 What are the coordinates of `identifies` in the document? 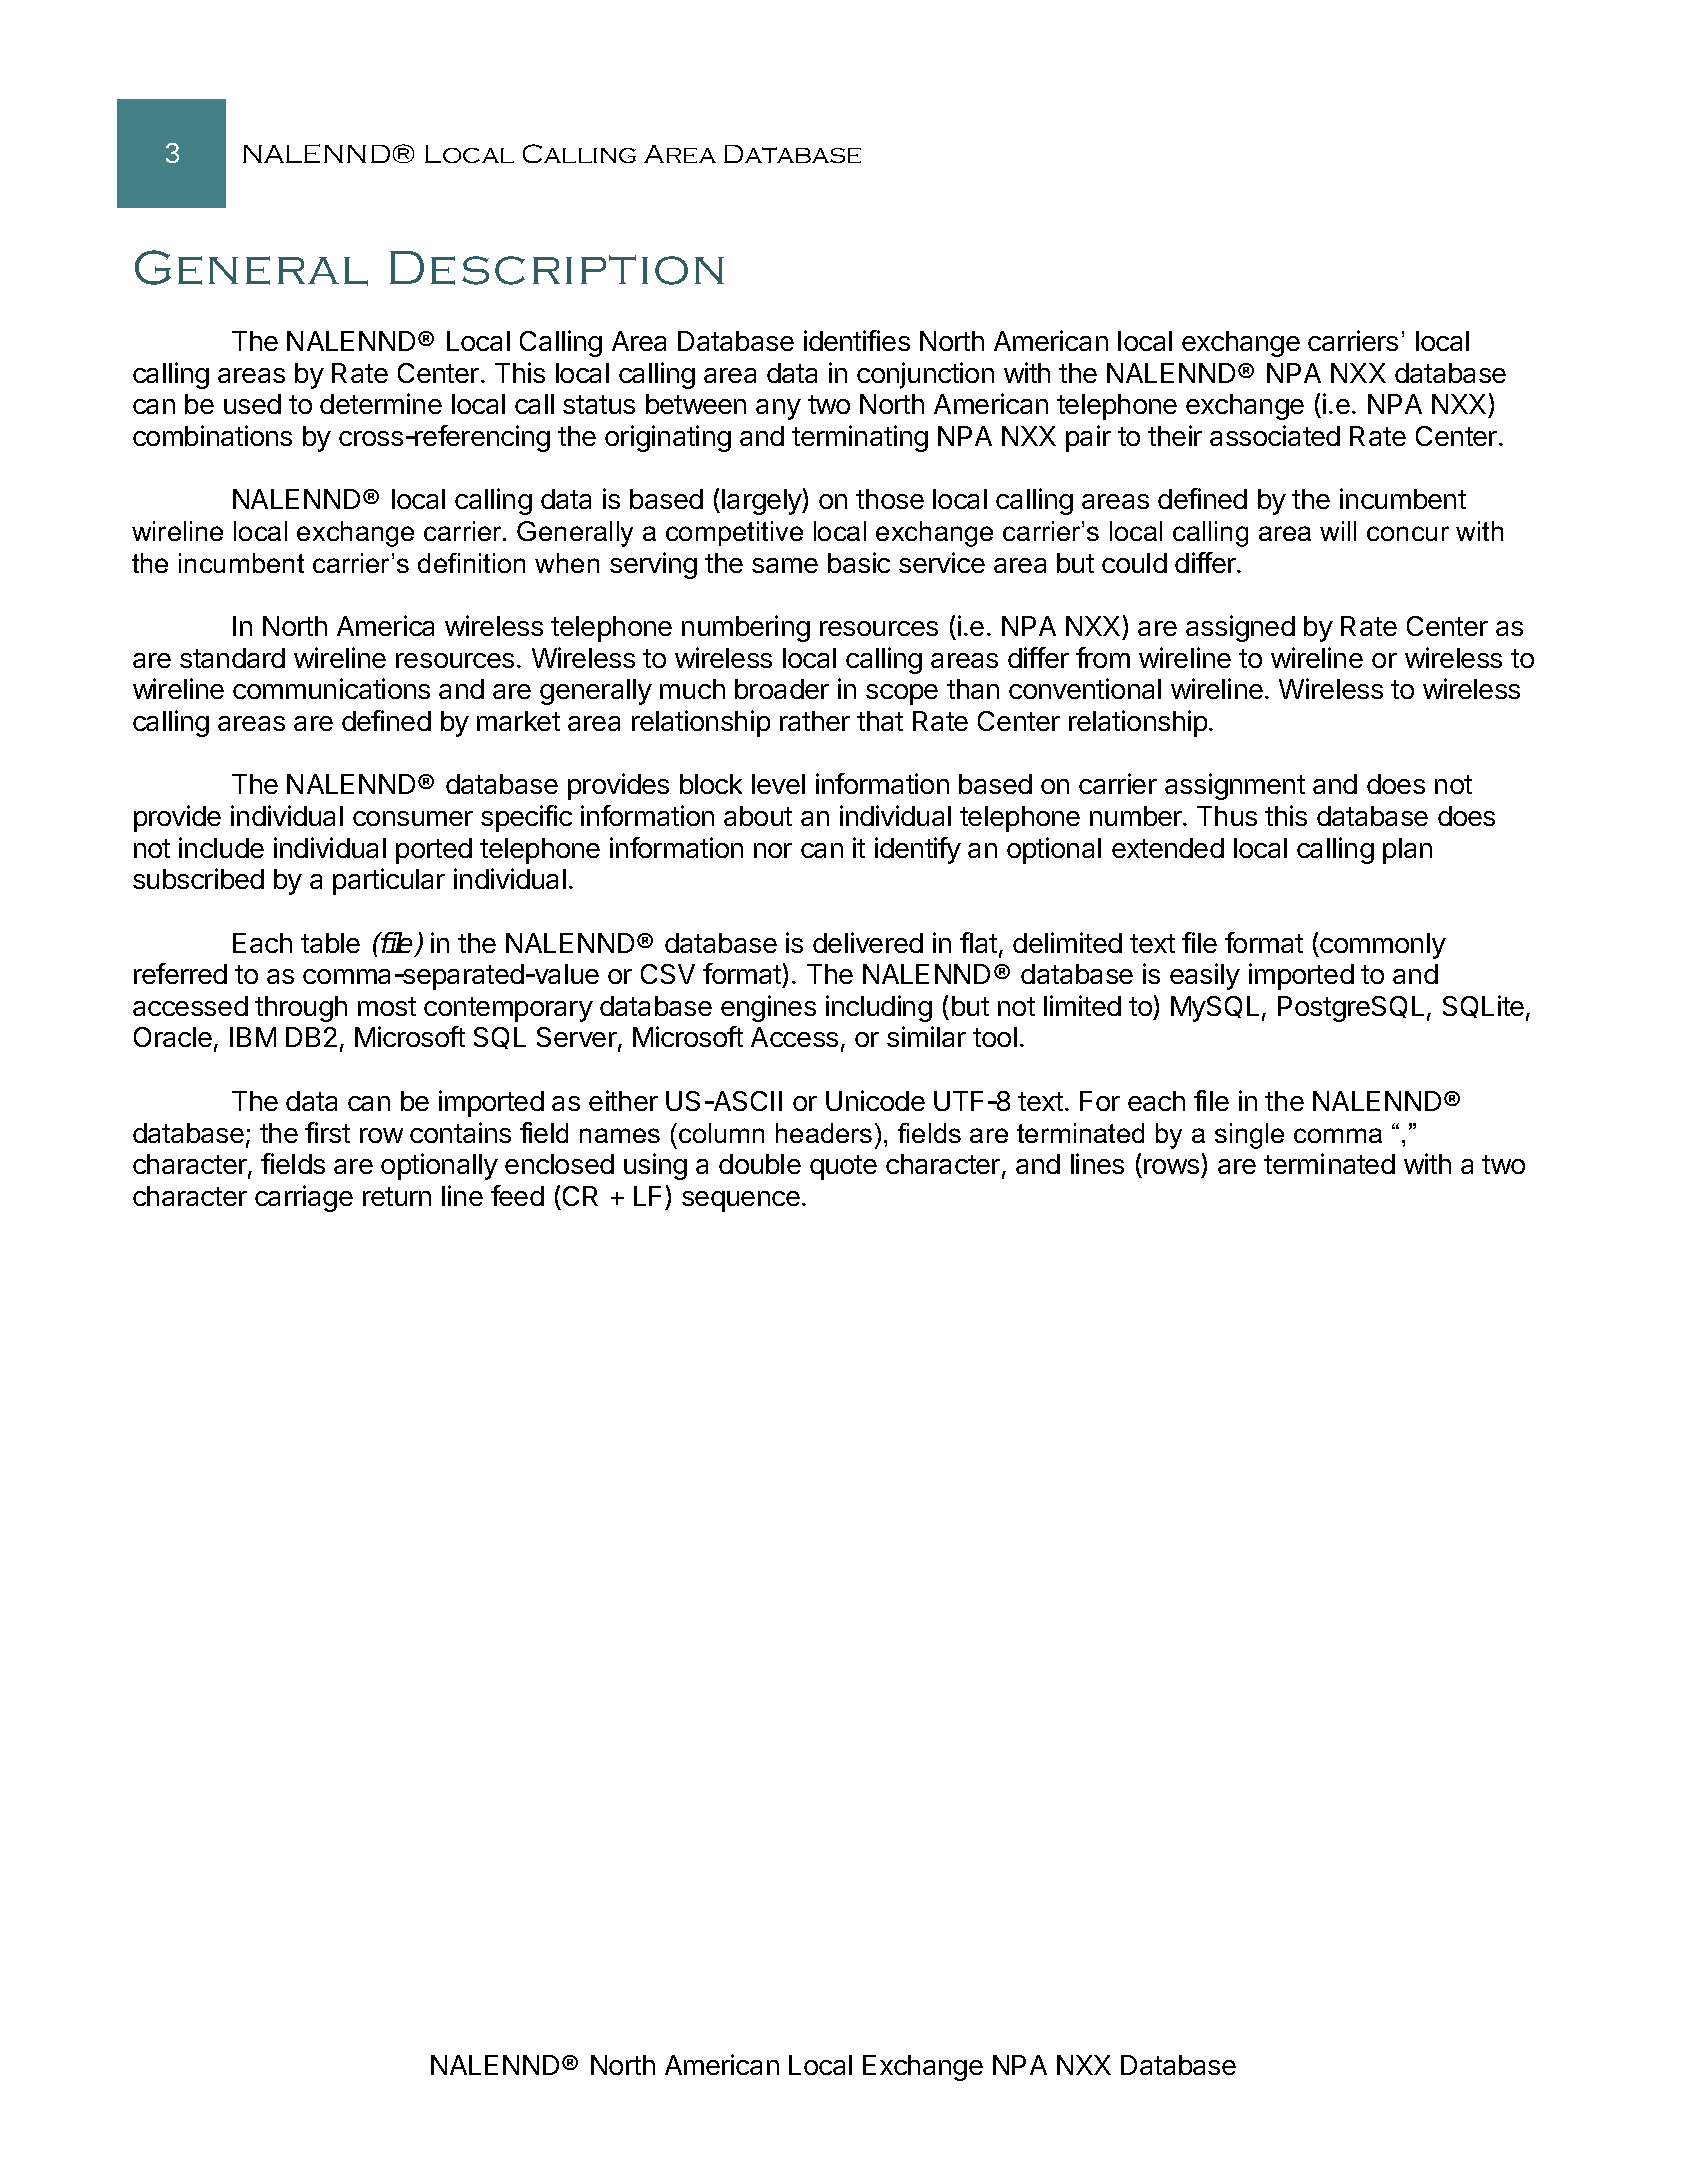 It's located at (857, 340).
